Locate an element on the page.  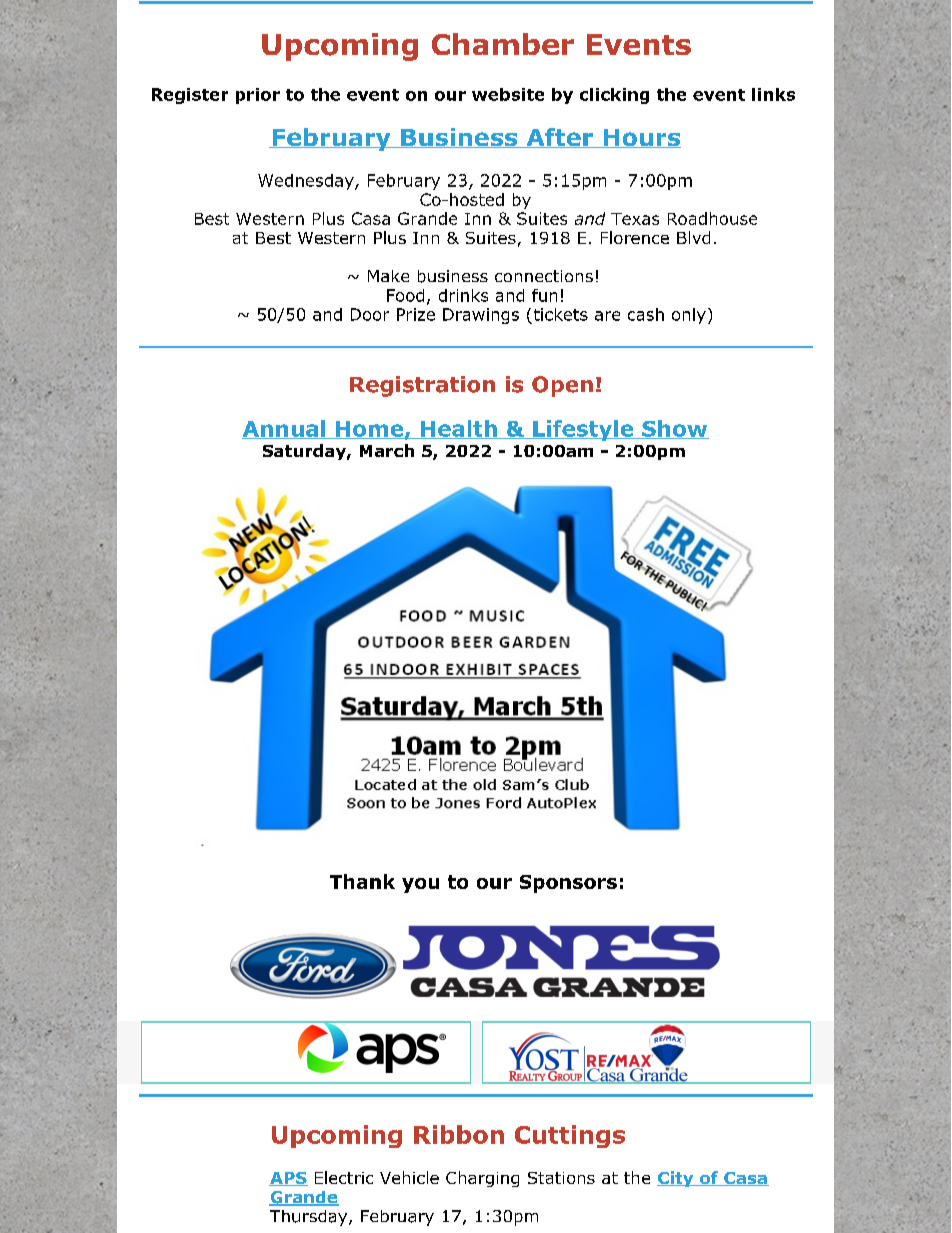
prior is located at coordinates (258, 96).
